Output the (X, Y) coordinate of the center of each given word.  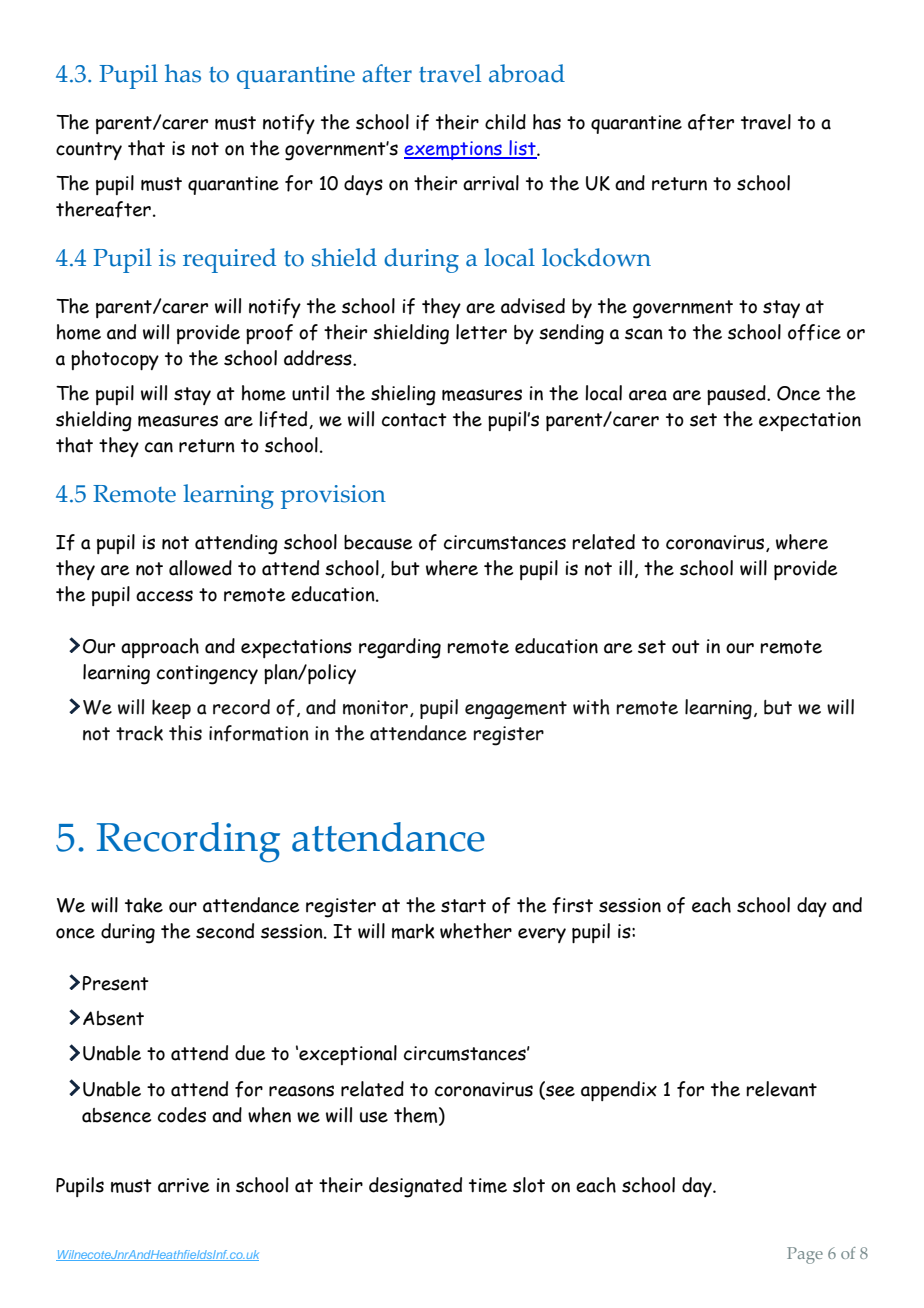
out (686, 647)
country (89, 151)
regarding (400, 648)
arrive (183, 1185)
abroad (527, 73)
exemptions (454, 150)
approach (160, 648)
